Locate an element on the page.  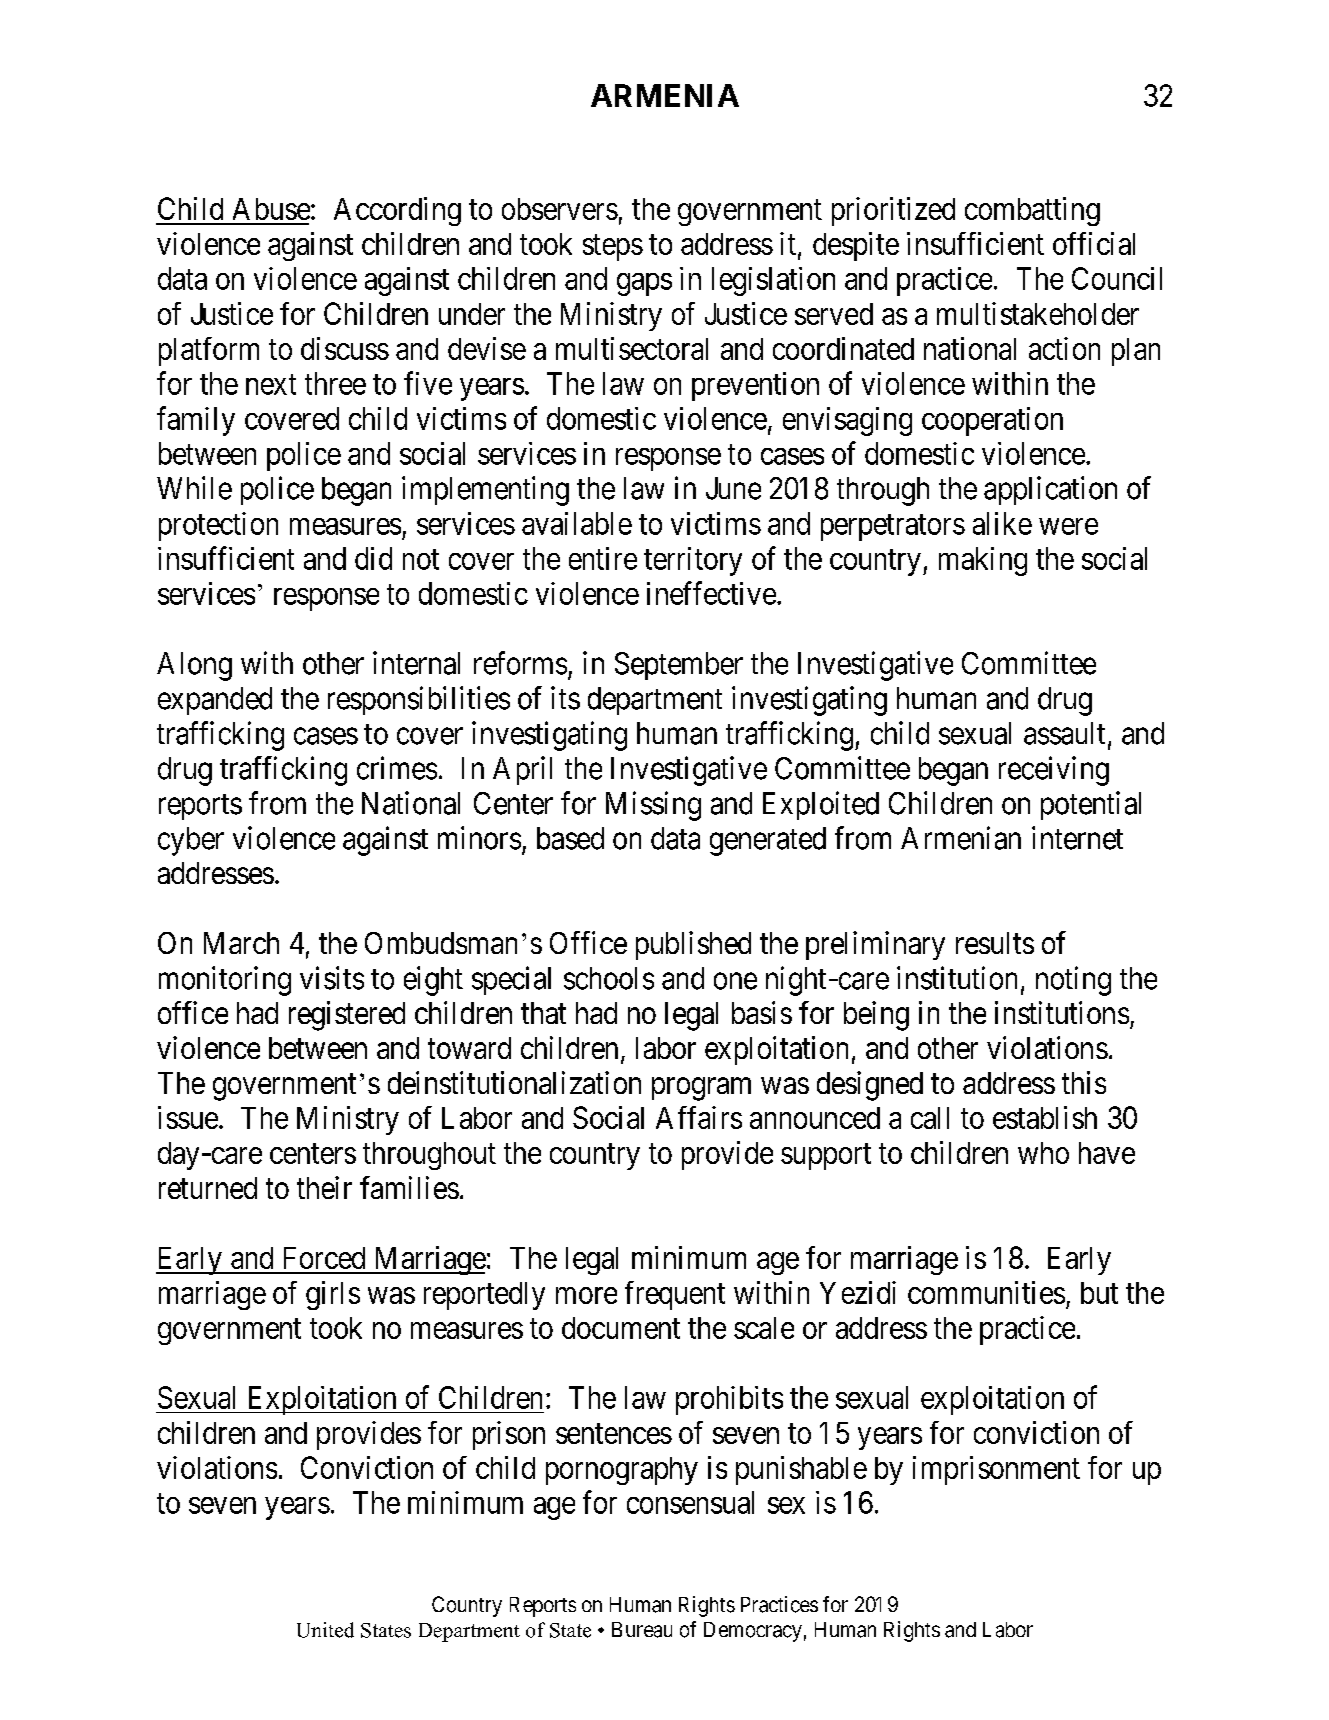
Abuse is located at coordinates (271, 209).
